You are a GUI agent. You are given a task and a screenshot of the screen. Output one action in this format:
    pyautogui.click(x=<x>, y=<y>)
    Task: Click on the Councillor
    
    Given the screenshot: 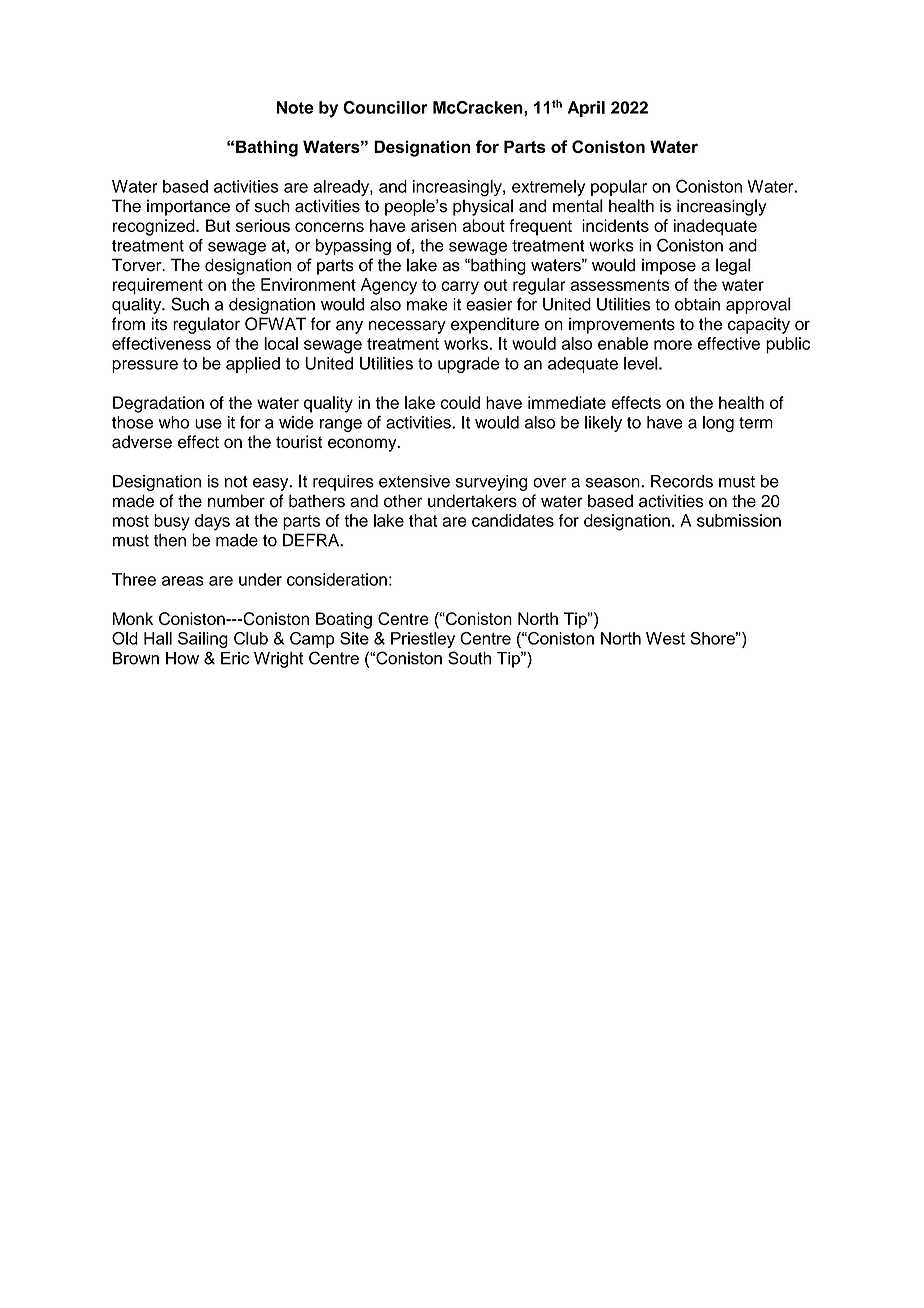 What is the action you would take?
    pyautogui.click(x=385, y=107)
